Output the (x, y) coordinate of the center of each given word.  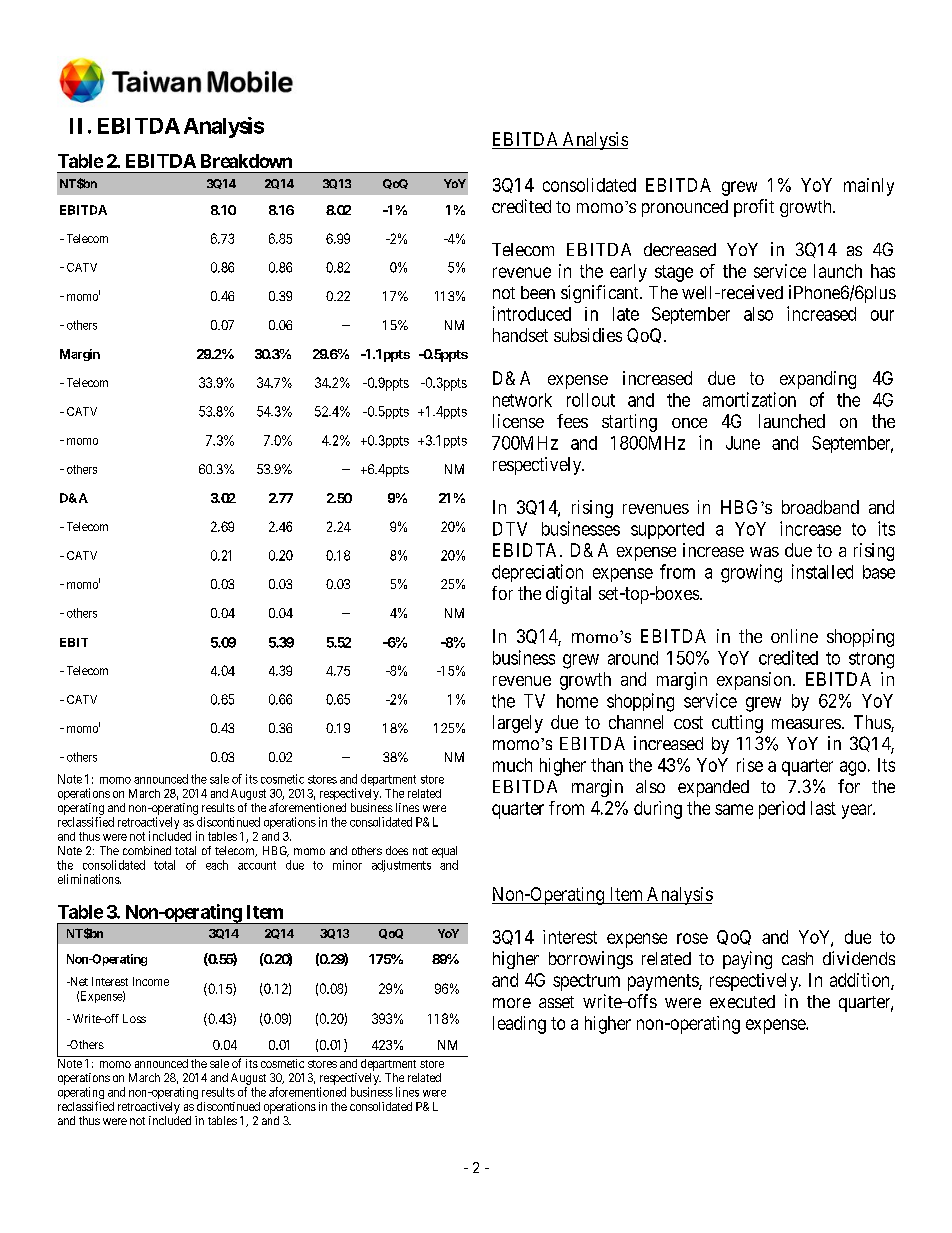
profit (754, 208)
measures (806, 724)
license (518, 421)
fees (572, 421)
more (512, 1003)
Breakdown (246, 161)
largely (518, 724)
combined (147, 850)
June (743, 443)
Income (151, 981)
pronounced (685, 208)
